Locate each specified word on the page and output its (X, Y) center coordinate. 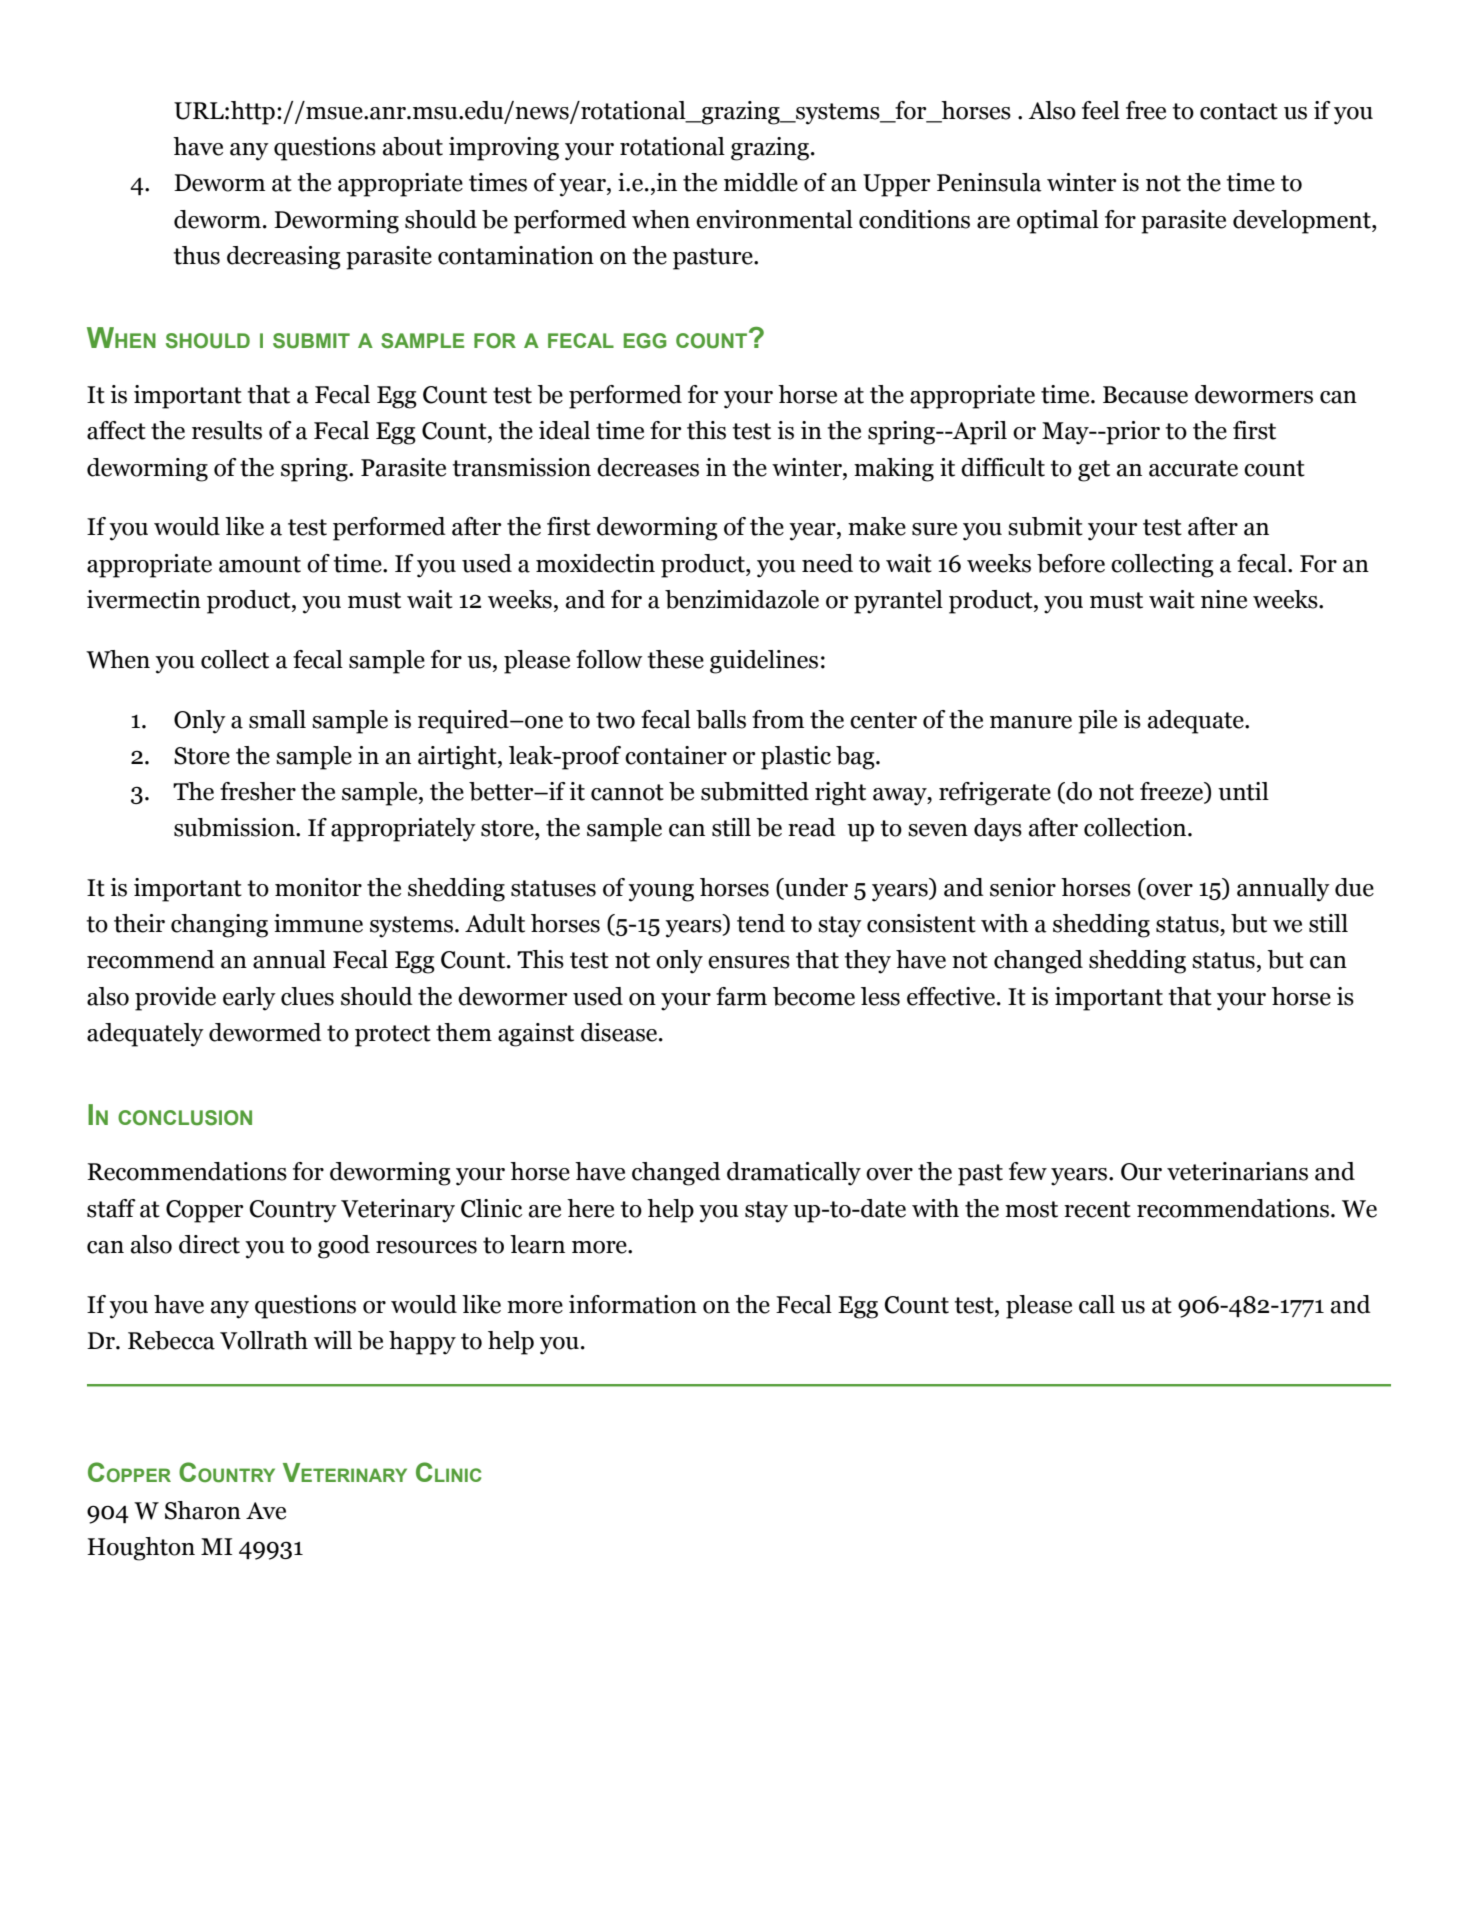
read (812, 827)
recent (1097, 1209)
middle (761, 182)
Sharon (203, 1510)
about (413, 146)
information (633, 1304)
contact (1239, 111)
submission (235, 827)
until (1243, 791)
